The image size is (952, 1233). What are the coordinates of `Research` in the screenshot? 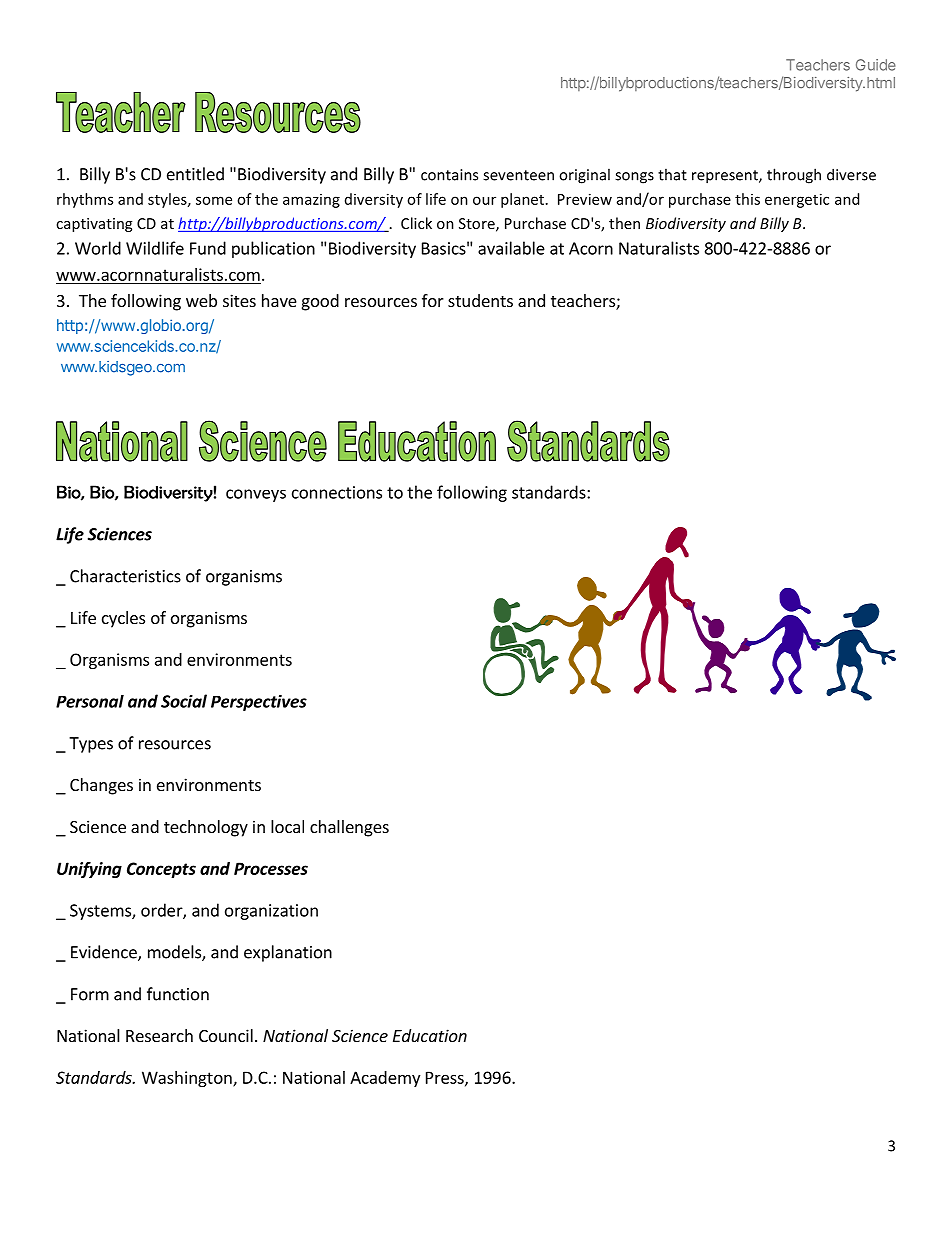 It's located at (159, 1035).
